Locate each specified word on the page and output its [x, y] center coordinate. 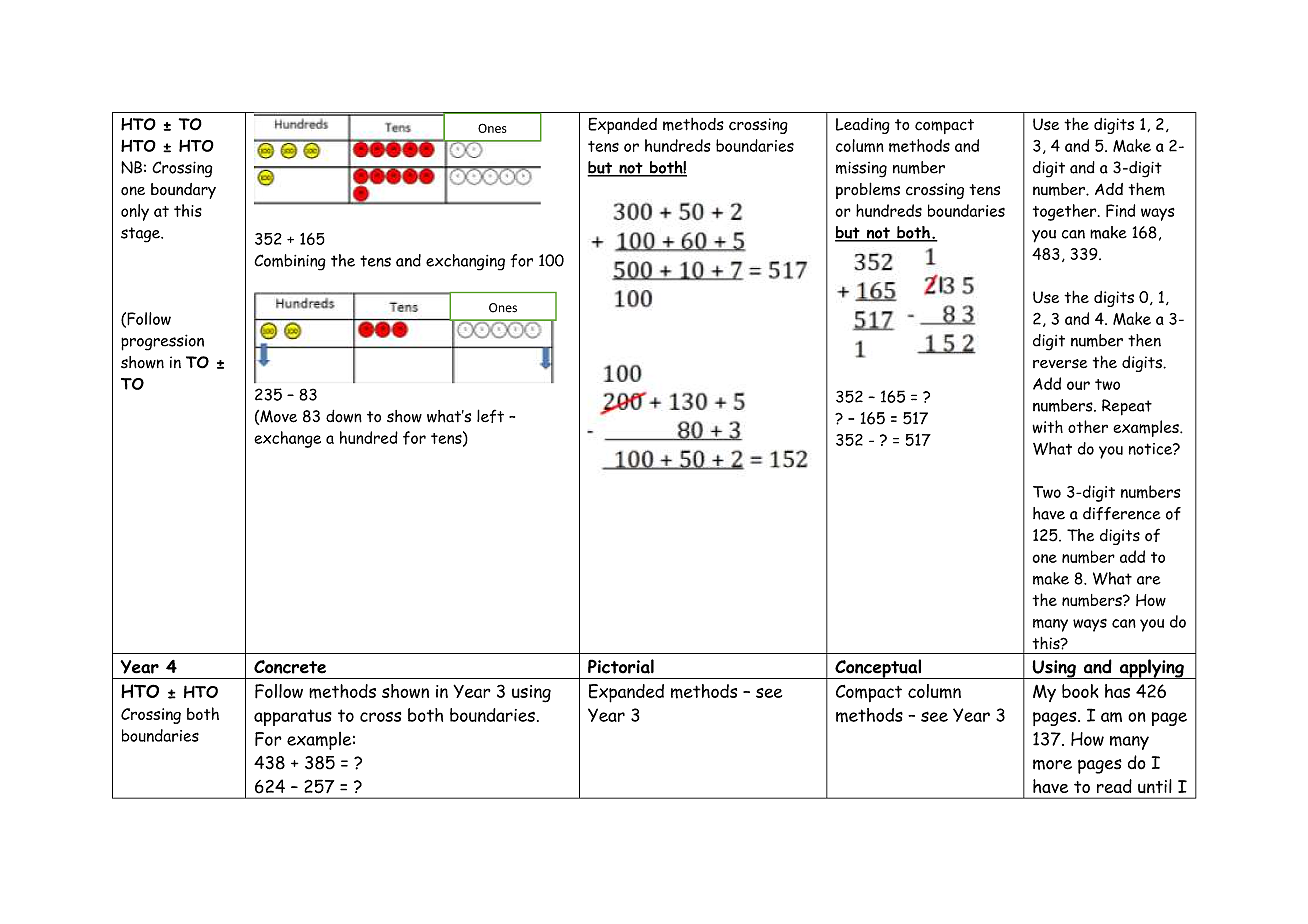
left [490, 416]
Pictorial [621, 666]
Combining [290, 262]
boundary [183, 191]
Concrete [290, 667]
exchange [287, 439]
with [1047, 426]
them [1146, 189]
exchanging [465, 262]
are [1149, 580]
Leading [863, 126]
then [1144, 340]
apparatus [293, 717]
